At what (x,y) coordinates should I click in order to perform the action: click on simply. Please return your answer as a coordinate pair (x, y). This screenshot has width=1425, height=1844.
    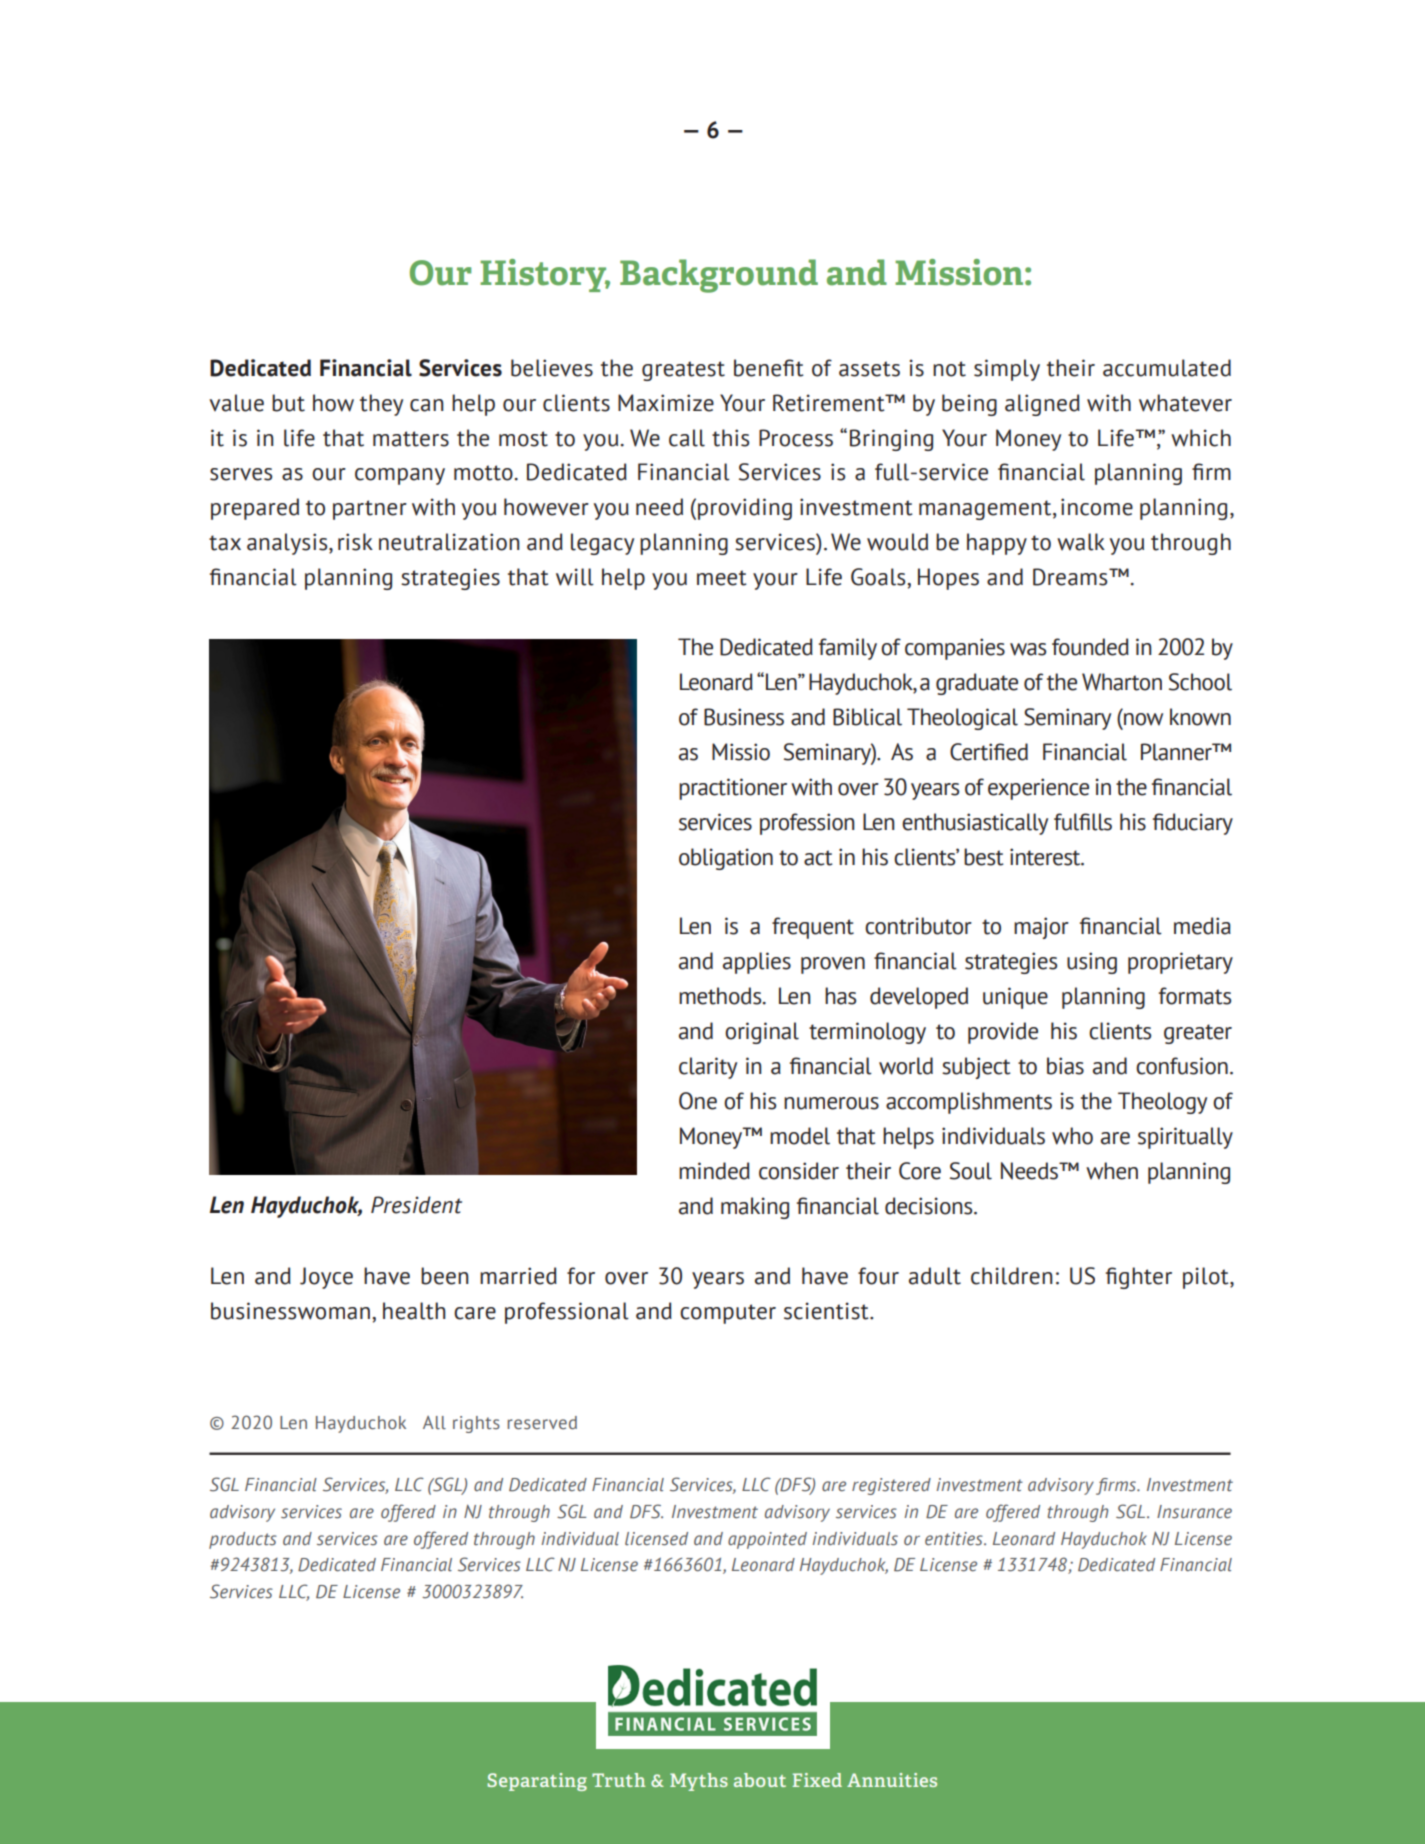
    Looking at the image, I should click on (1007, 370).
